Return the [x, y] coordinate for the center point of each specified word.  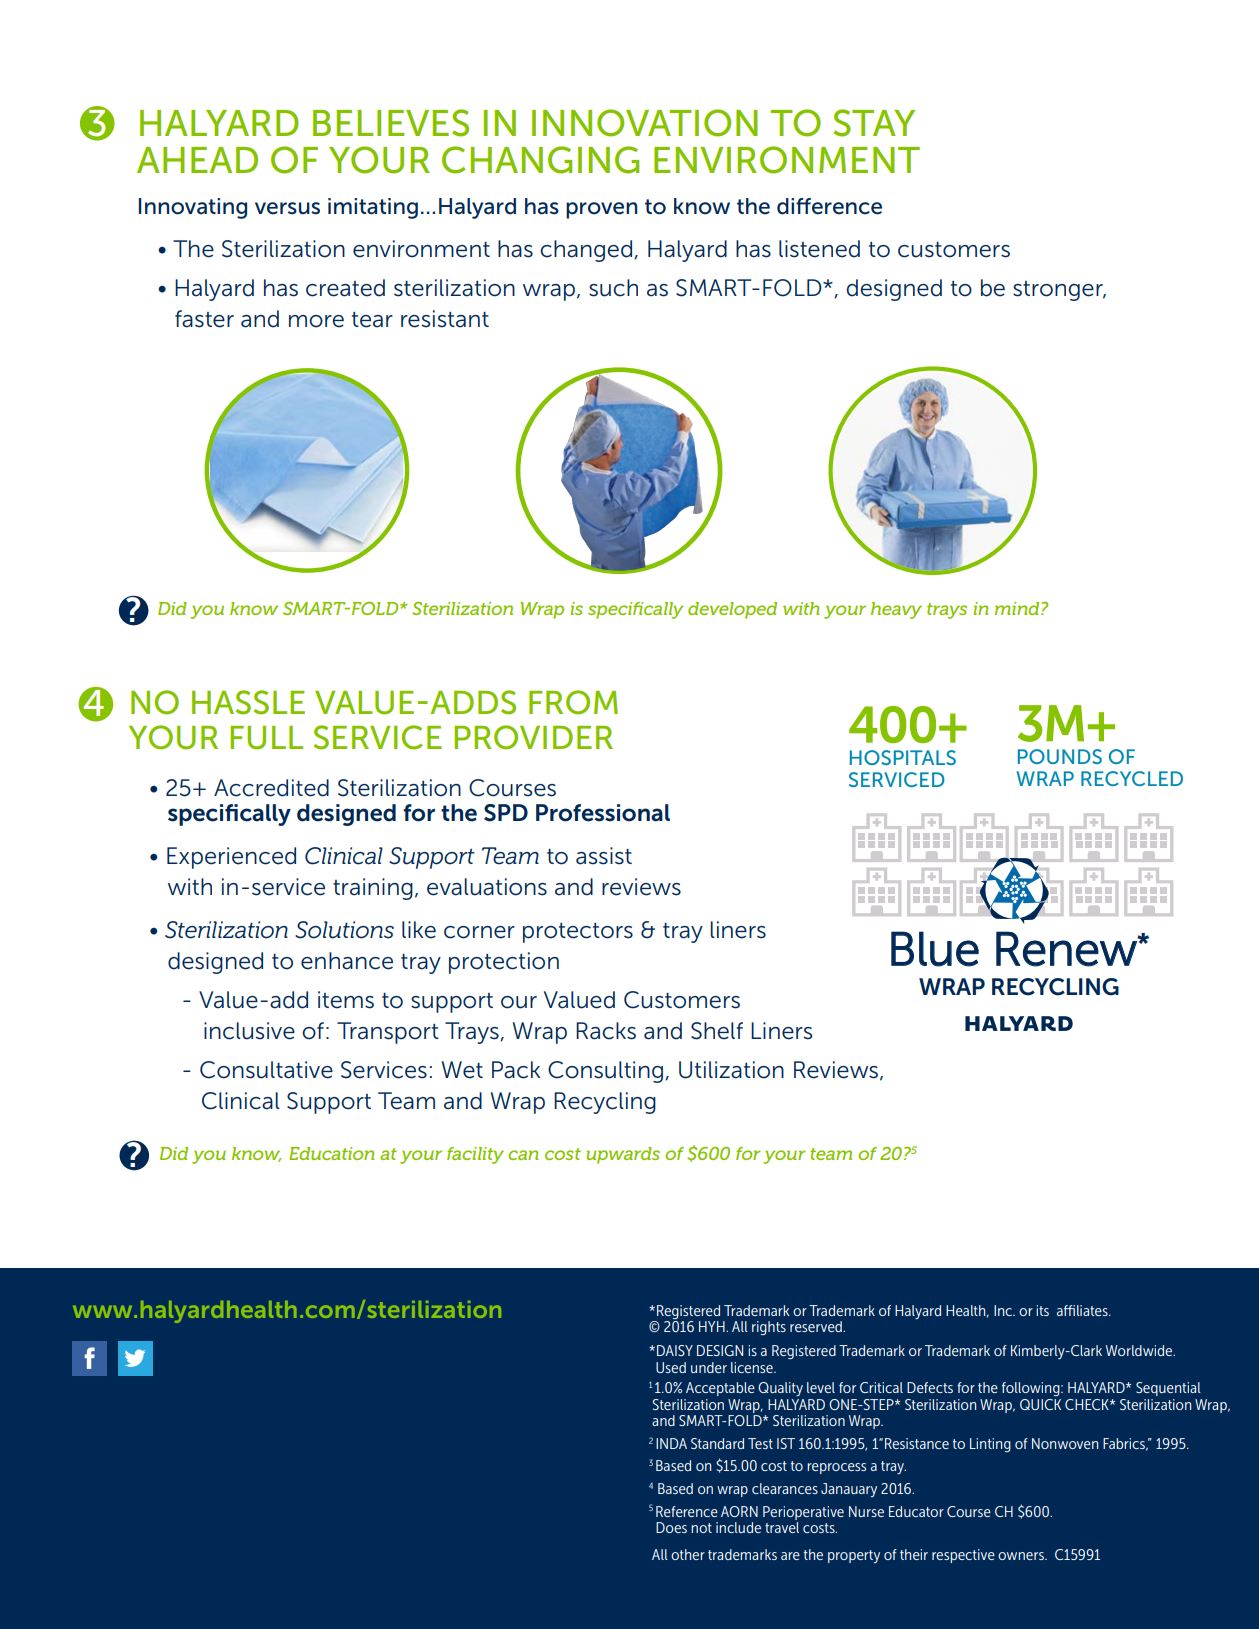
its [1042, 1310]
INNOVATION [645, 123]
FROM [573, 702]
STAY [874, 123]
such [613, 288]
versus [287, 208]
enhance [347, 961]
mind [1018, 608]
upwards [623, 1155]
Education [331, 1153]
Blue [935, 949]
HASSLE [248, 702]
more [316, 321]
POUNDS [1060, 756]
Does [671, 1527]
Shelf [717, 1031]
